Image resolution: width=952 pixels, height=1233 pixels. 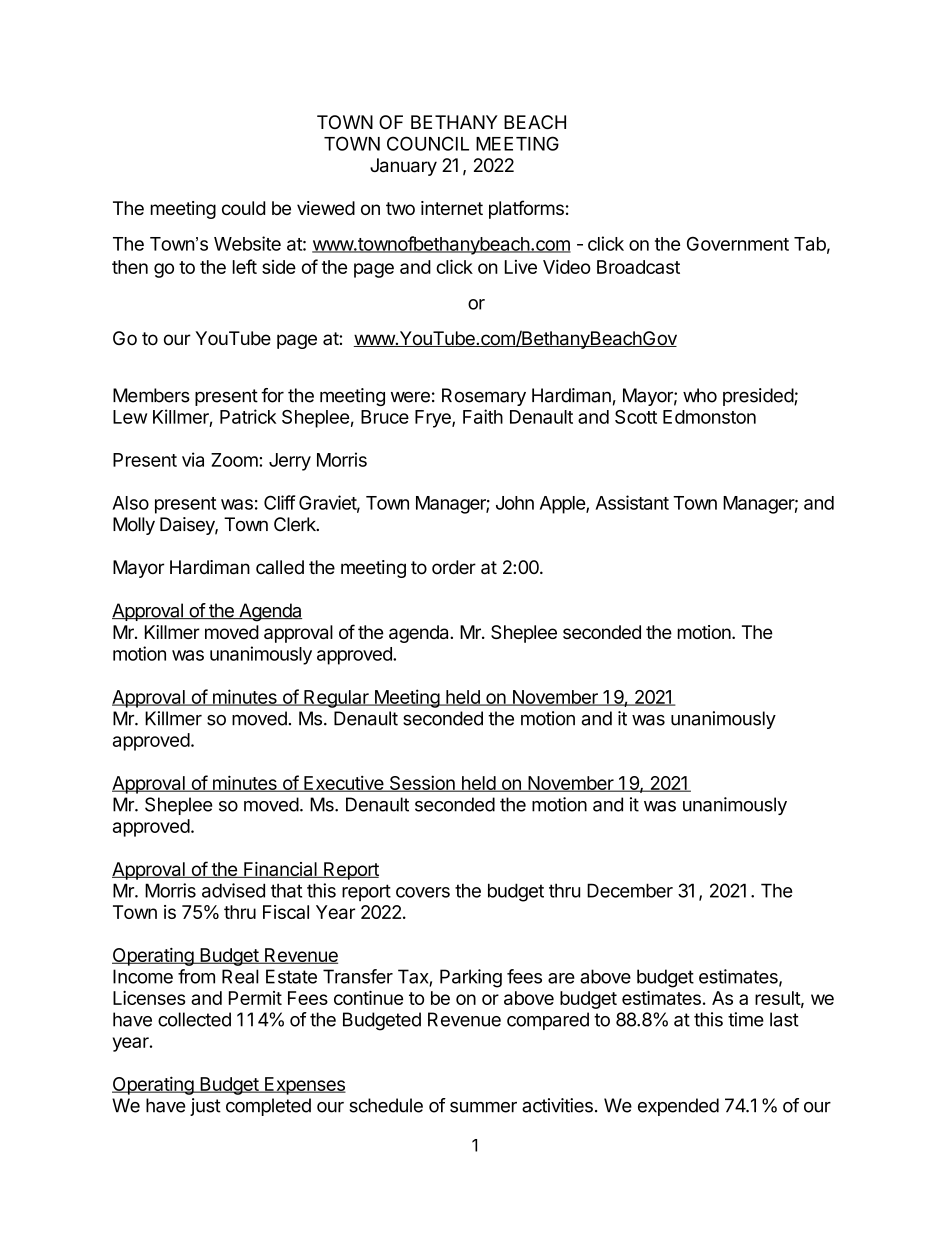 What do you see at coordinates (205, 1107) in the screenshot?
I see `just` at bounding box center [205, 1107].
